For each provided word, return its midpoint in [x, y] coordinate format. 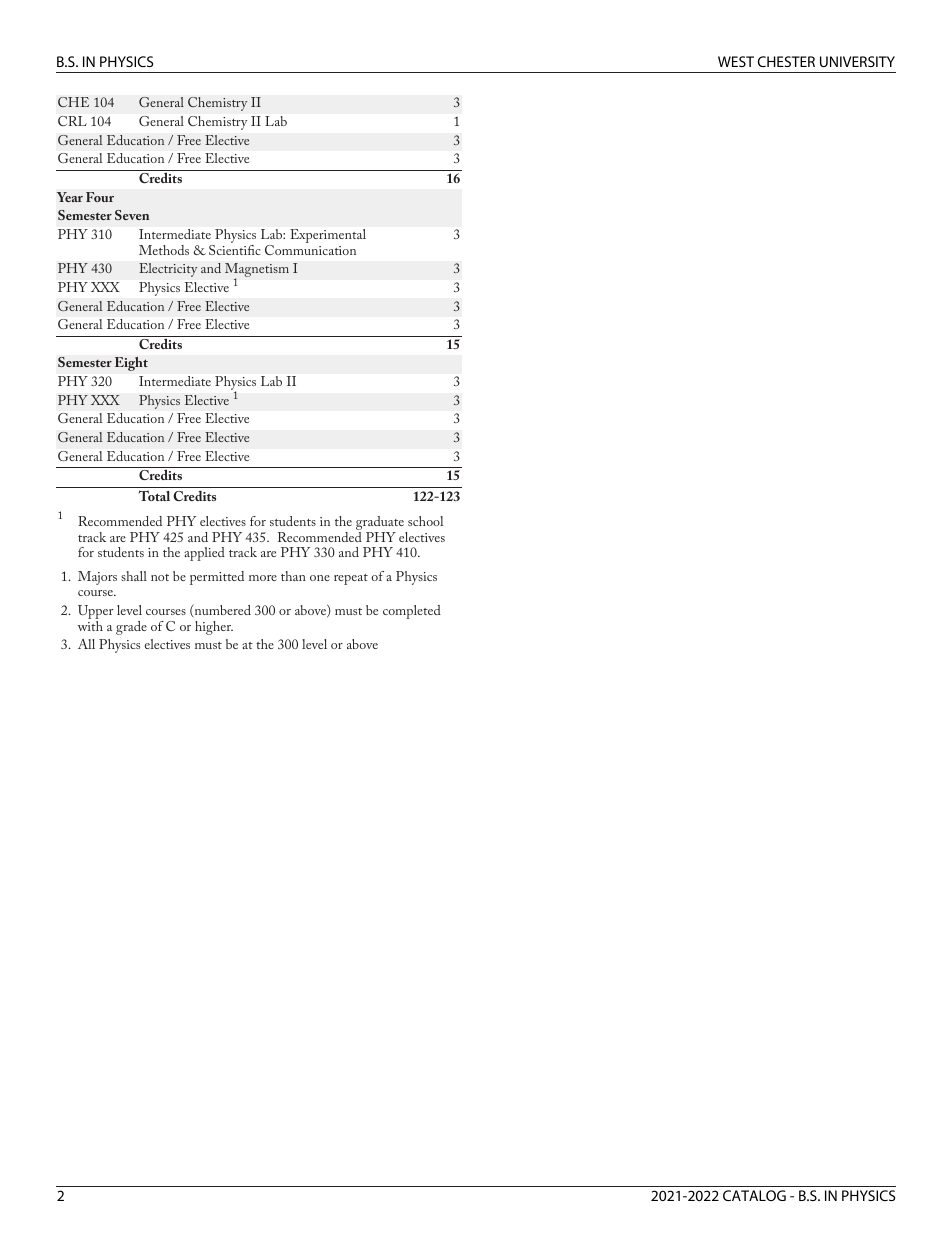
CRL [72, 121]
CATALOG [754, 1195]
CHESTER [786, 61]
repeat [351, 579]
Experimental [328, 236]
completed [412, 612]
